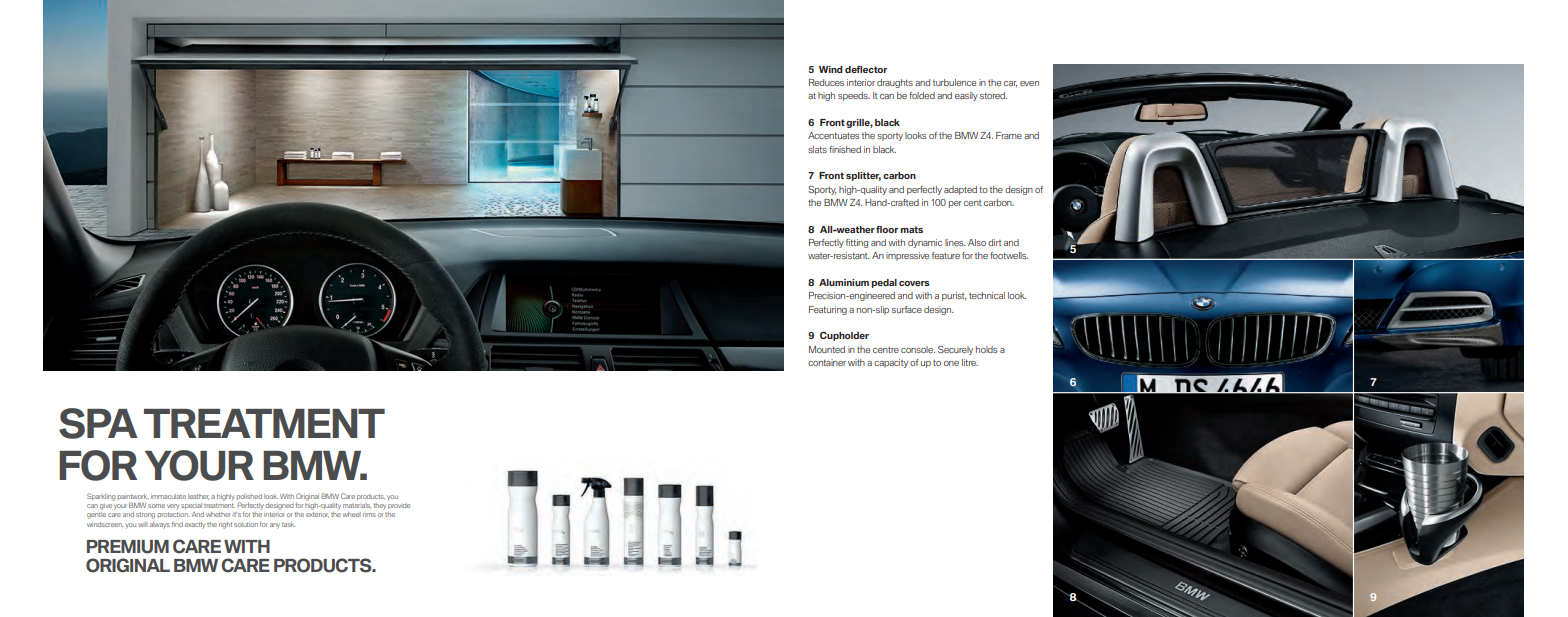 This screenshot has width=1568, height=617. I want to click on wheel, so click(352, 514).
